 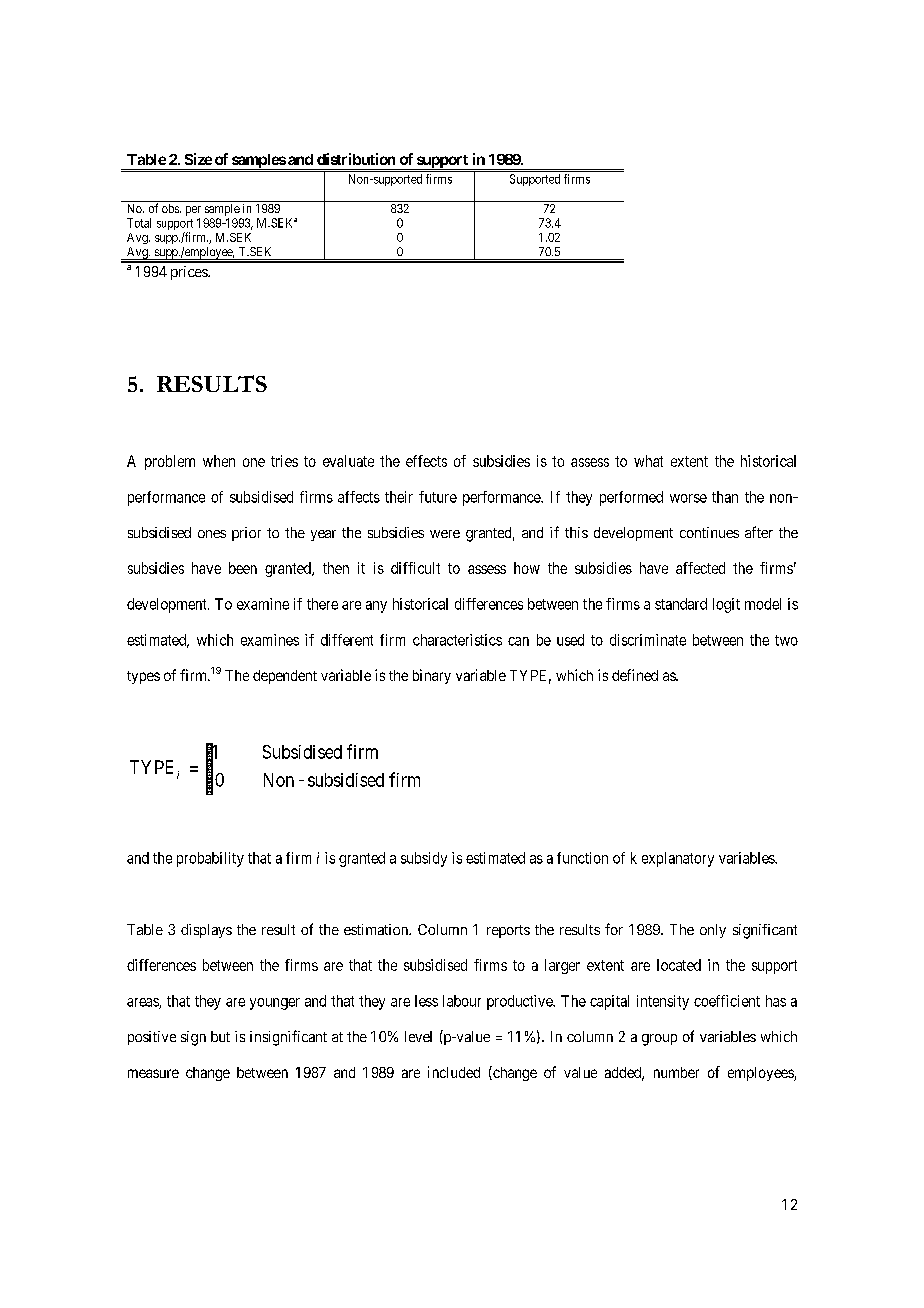 I want to click on included, so click(x=454, y=1072).
